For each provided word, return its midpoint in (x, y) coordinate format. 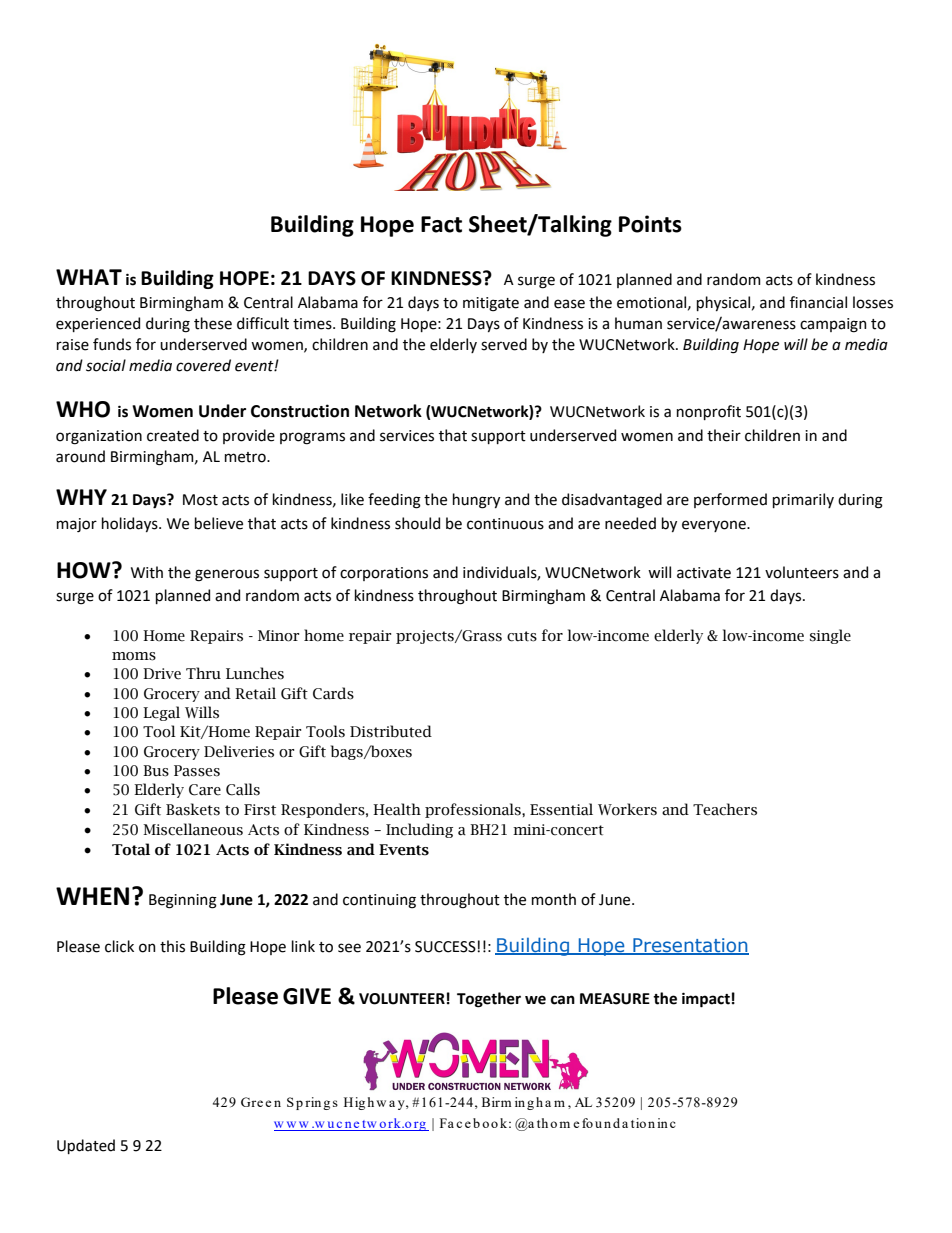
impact (706, 1000)
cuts (522, 636)
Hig (354, 1103)
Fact (441, 224)
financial (818, 302)
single (830, 636)
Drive (162, 674)
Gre (252, 1102)
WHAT (89, 277)
